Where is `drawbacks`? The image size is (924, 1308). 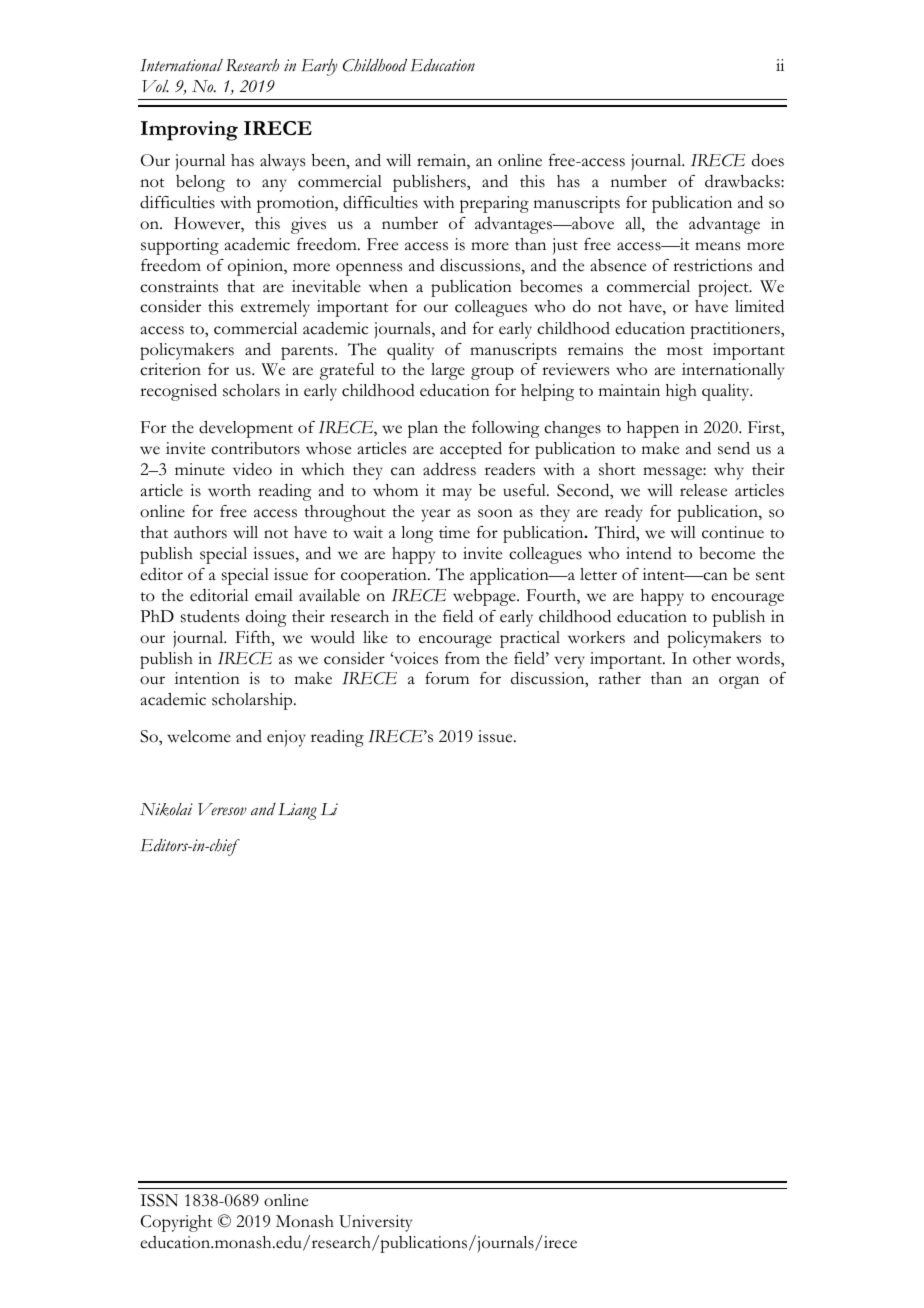 drawbacks is located at coordinates (743, 181).
